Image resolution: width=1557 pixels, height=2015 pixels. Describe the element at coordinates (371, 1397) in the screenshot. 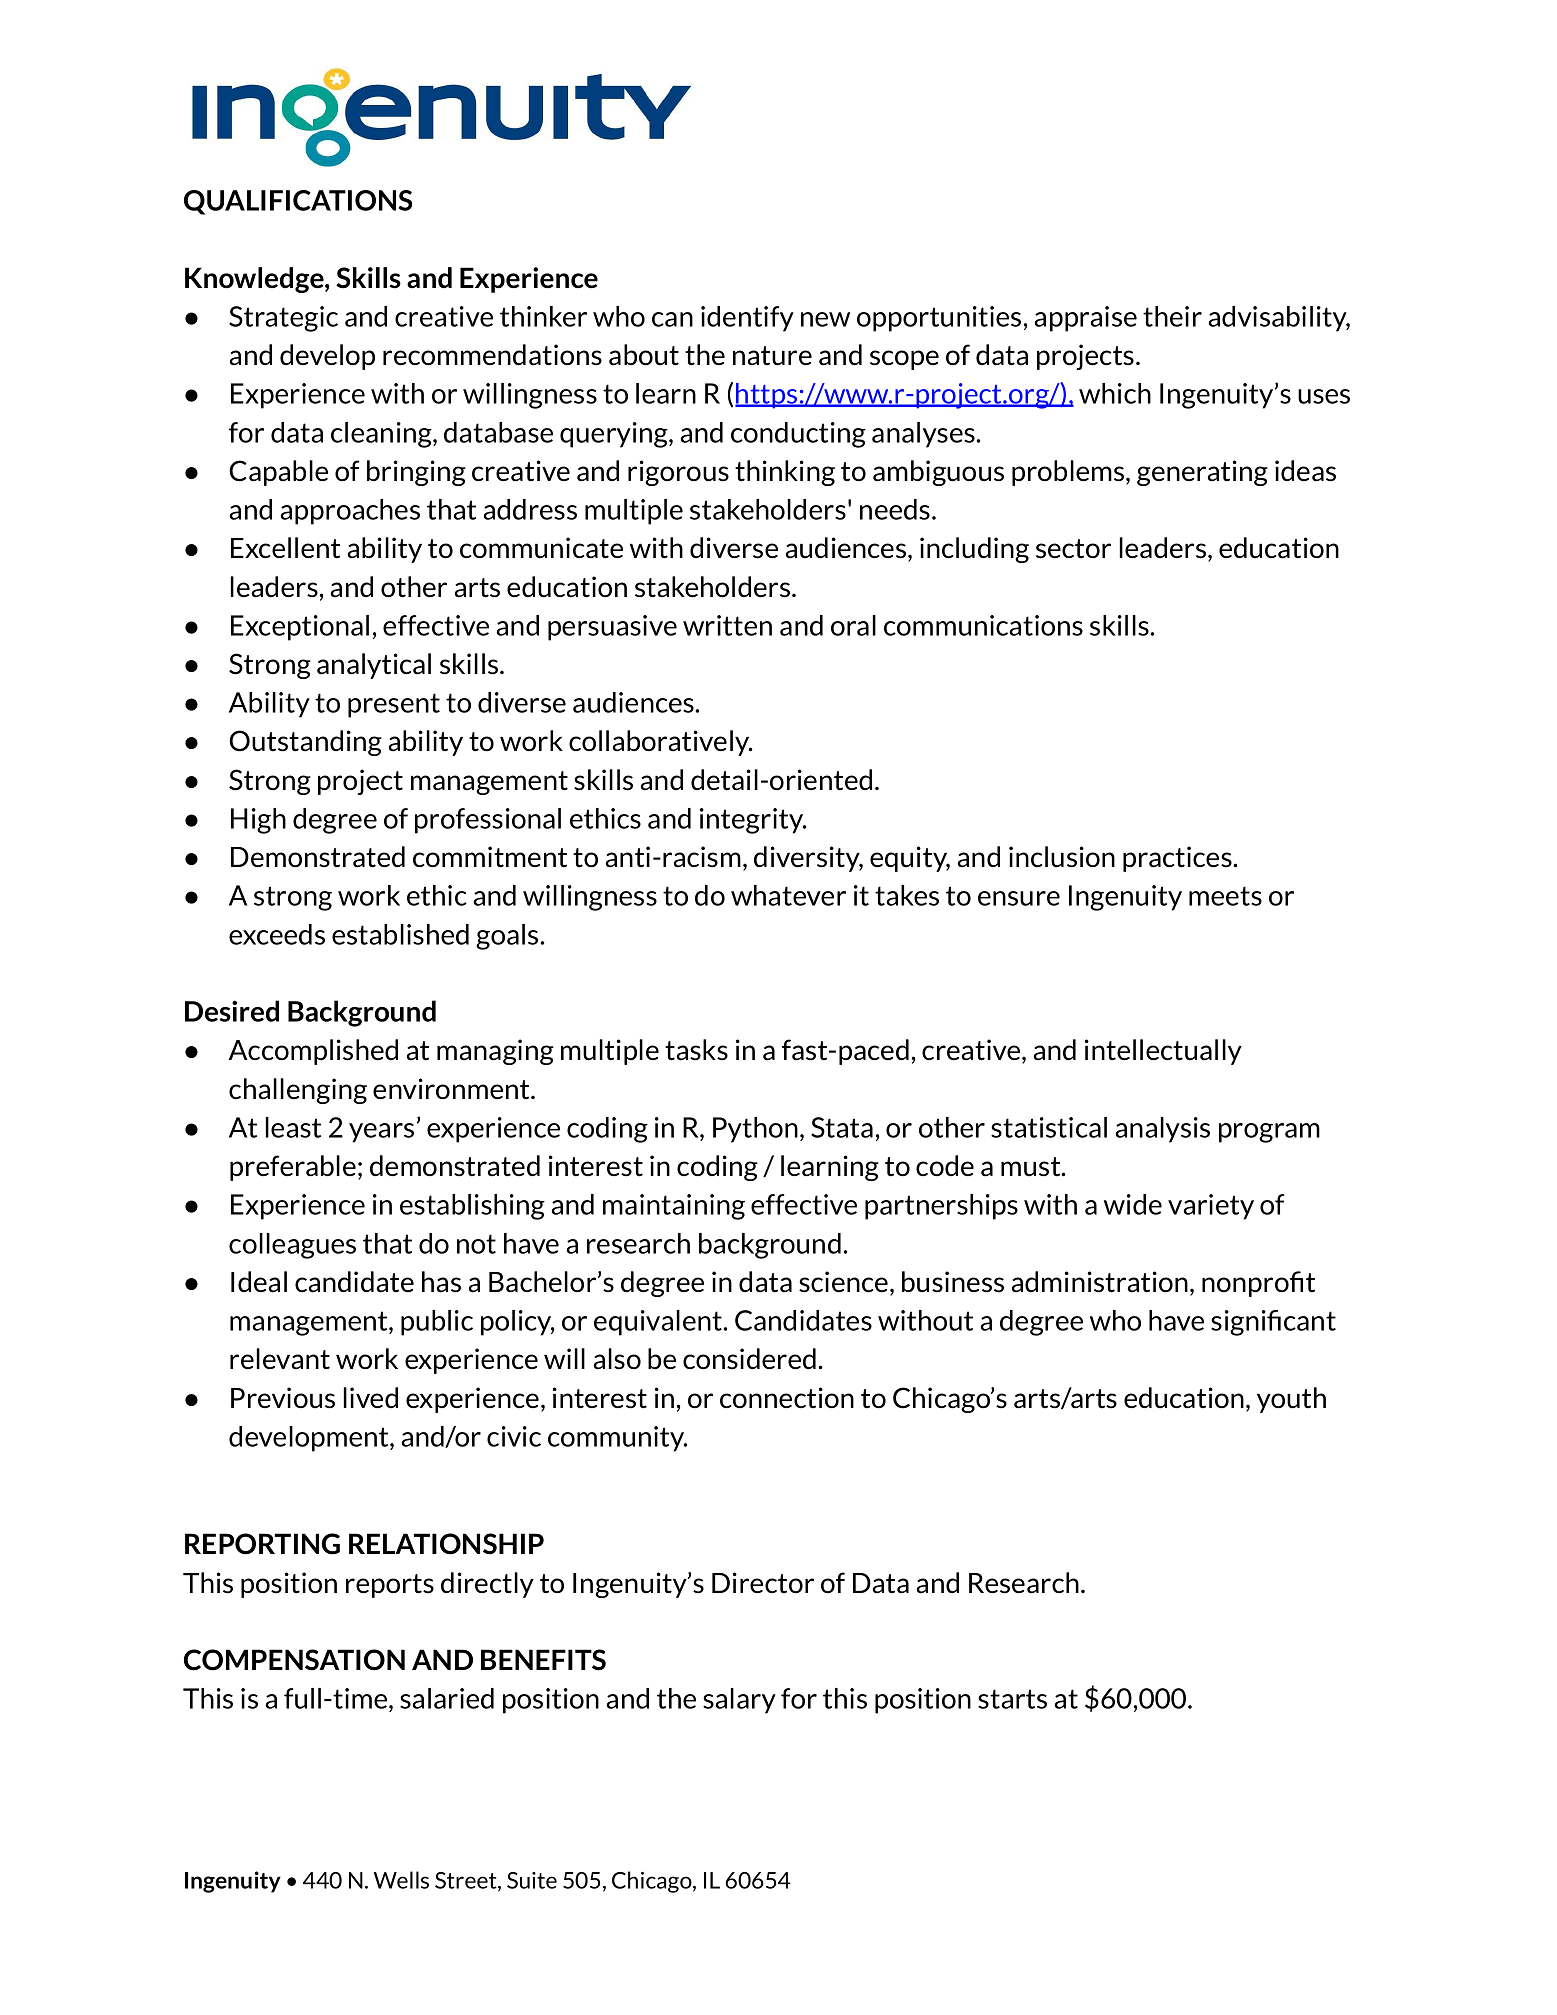

I see `lived` at that location.
